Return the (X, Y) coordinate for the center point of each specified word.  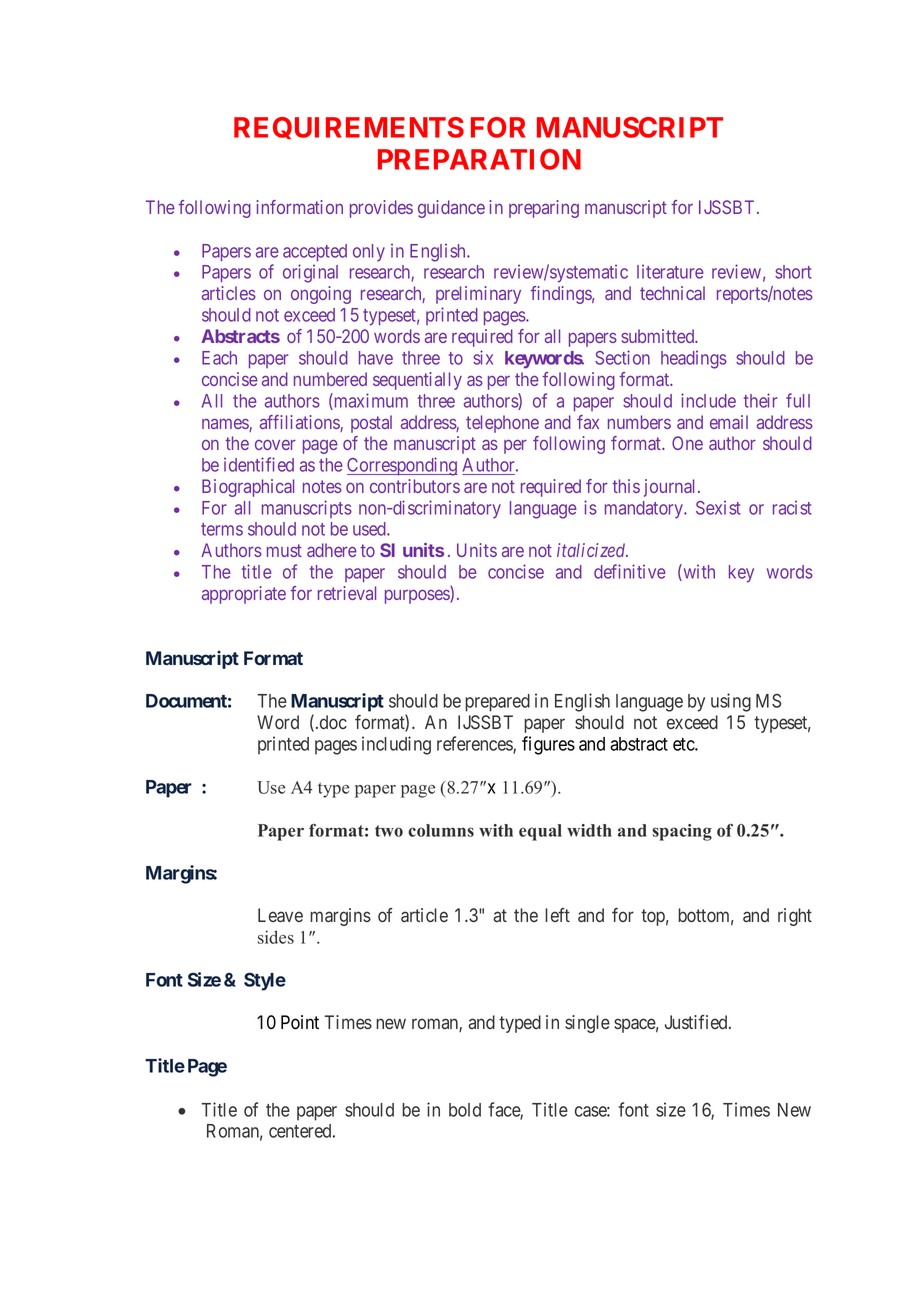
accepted (315, 253)
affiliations (300, 423)
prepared (497, 703)
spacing (682, 832)
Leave (280, 915)
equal (540, 832)
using (731, 702)
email (729, 422)
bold (465, 1110)
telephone (502, 424)
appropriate (244, 595)
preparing (544, 209)
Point (300, 1022)
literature (670, 272)
